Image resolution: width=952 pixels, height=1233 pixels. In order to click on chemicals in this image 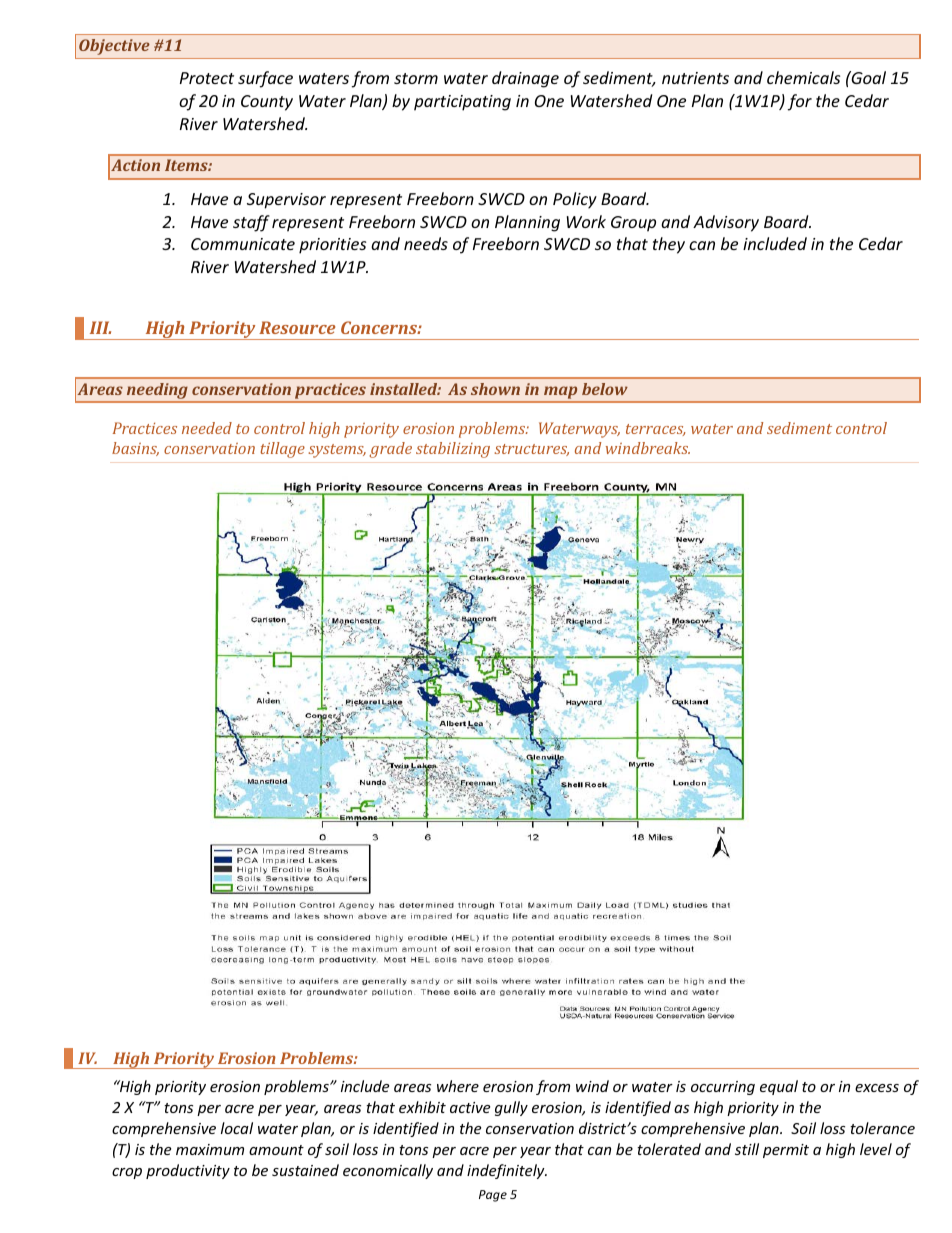, I will do `click(803, 77)`.
